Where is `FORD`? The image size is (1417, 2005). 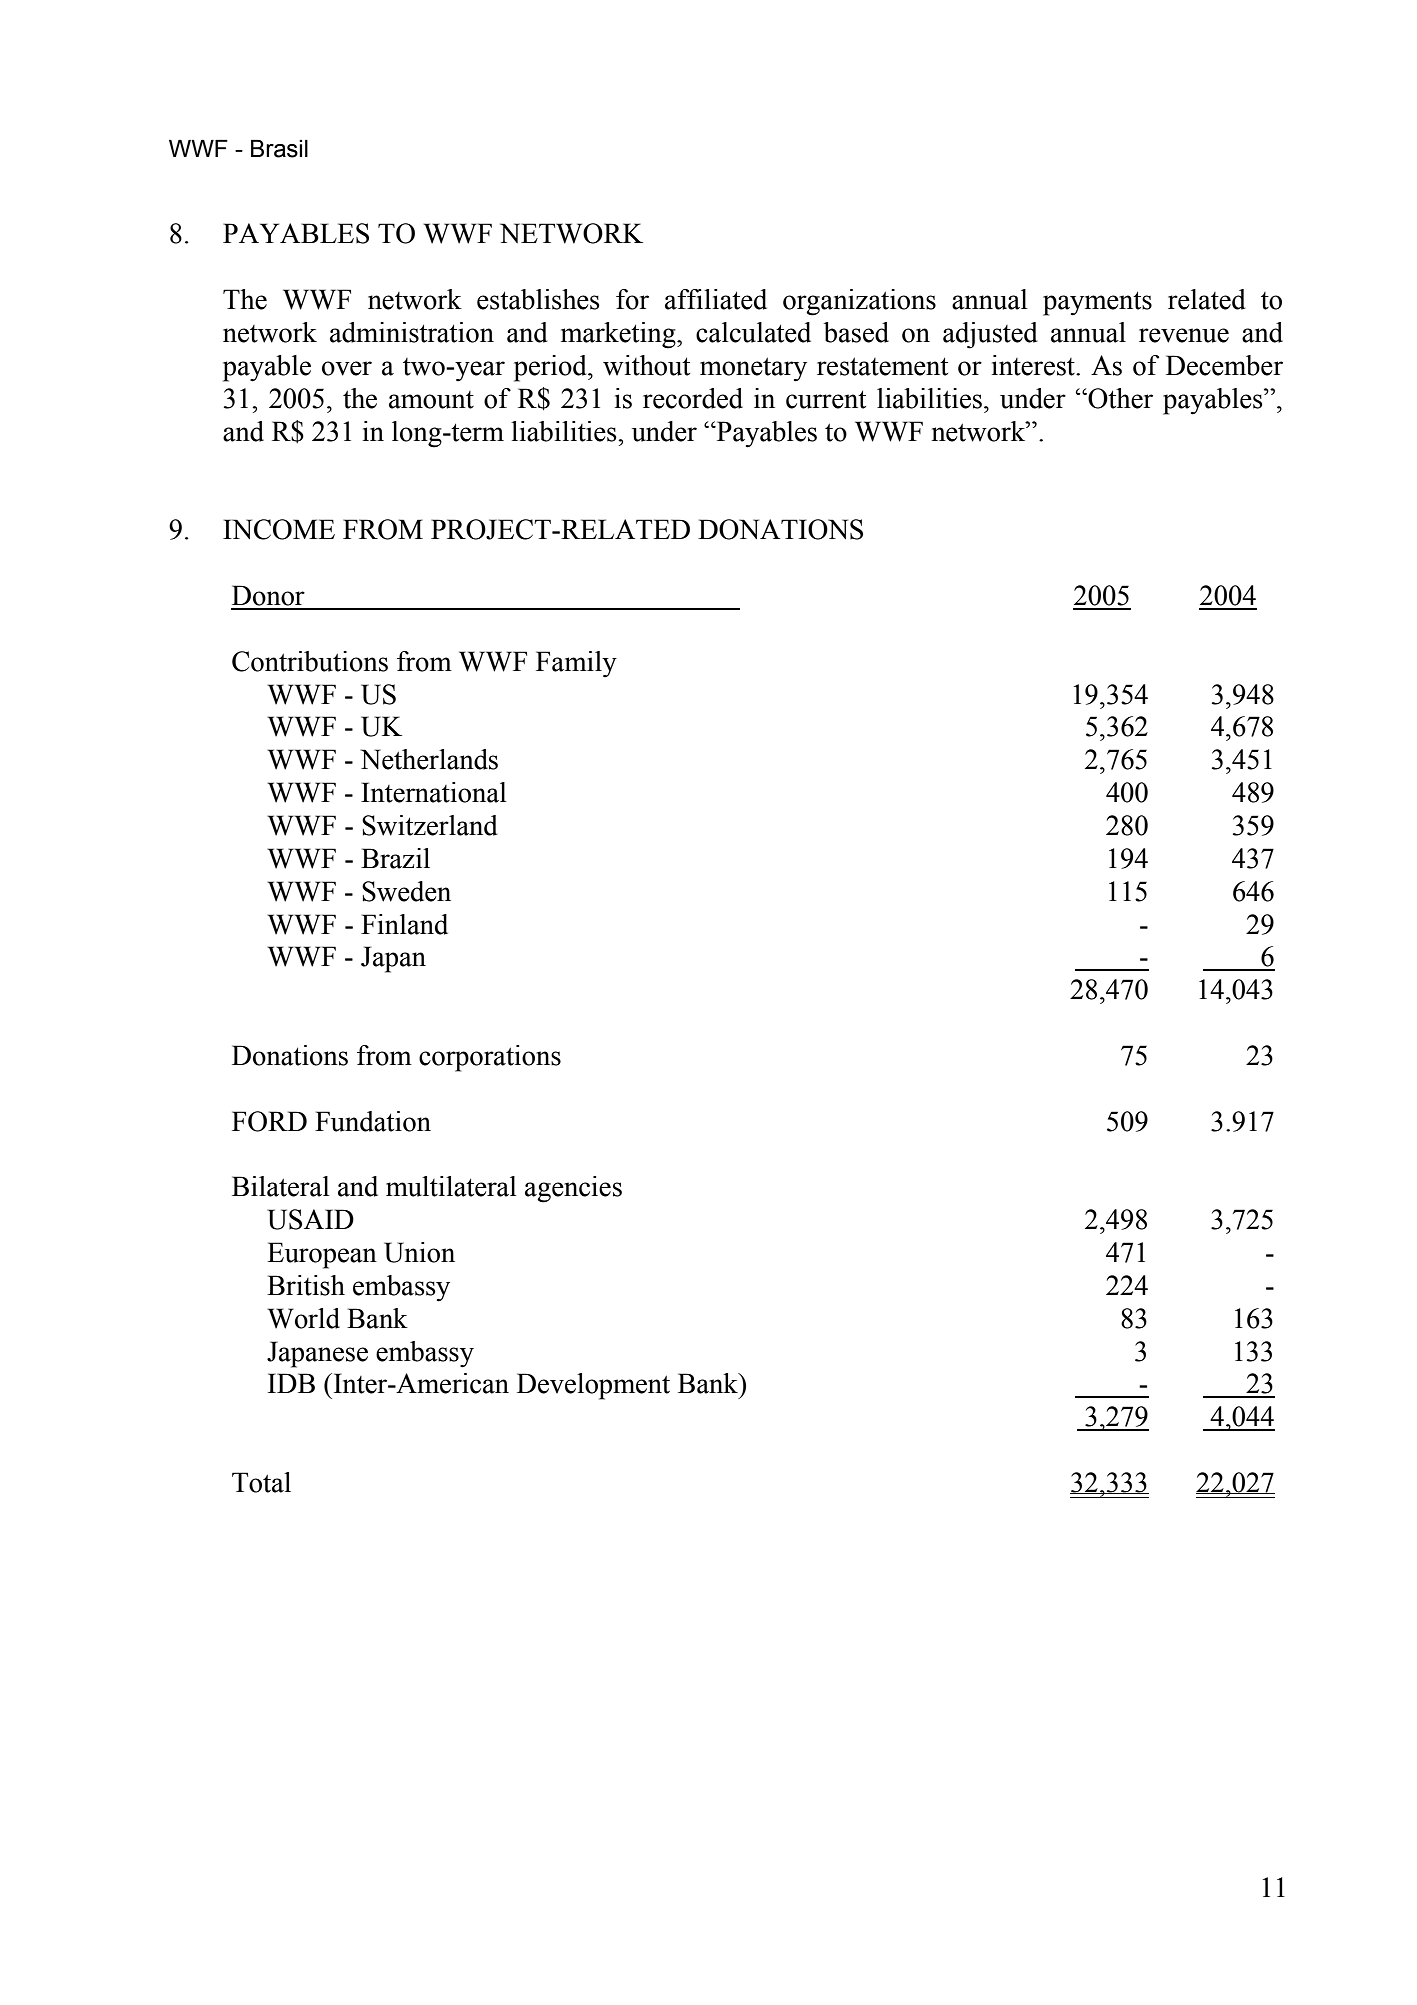 FORD is located at coordinates (269, 1121).
